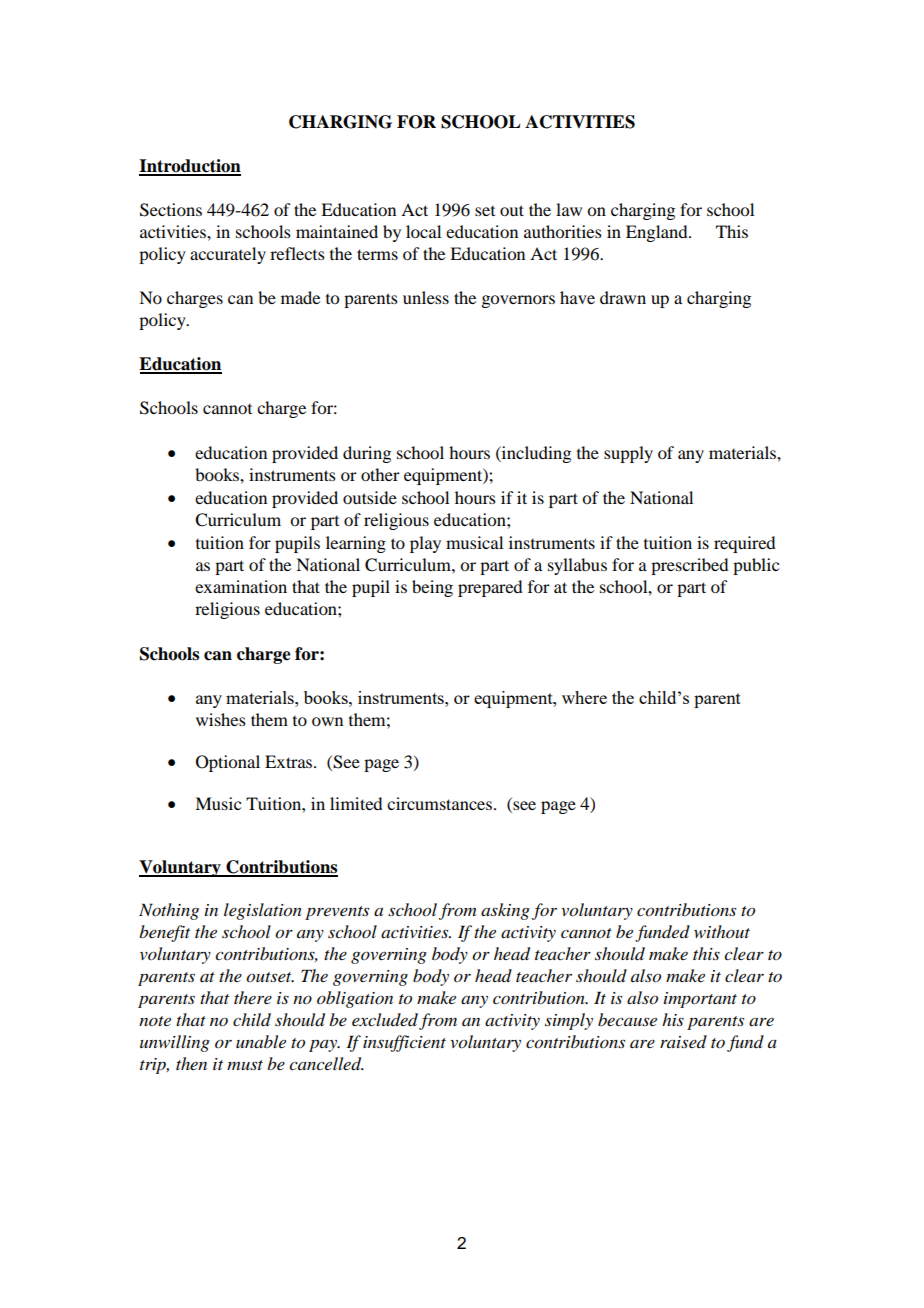  Describe the element at coordinates (261, 1041) in the screenshot. I see `unable` at that location.
